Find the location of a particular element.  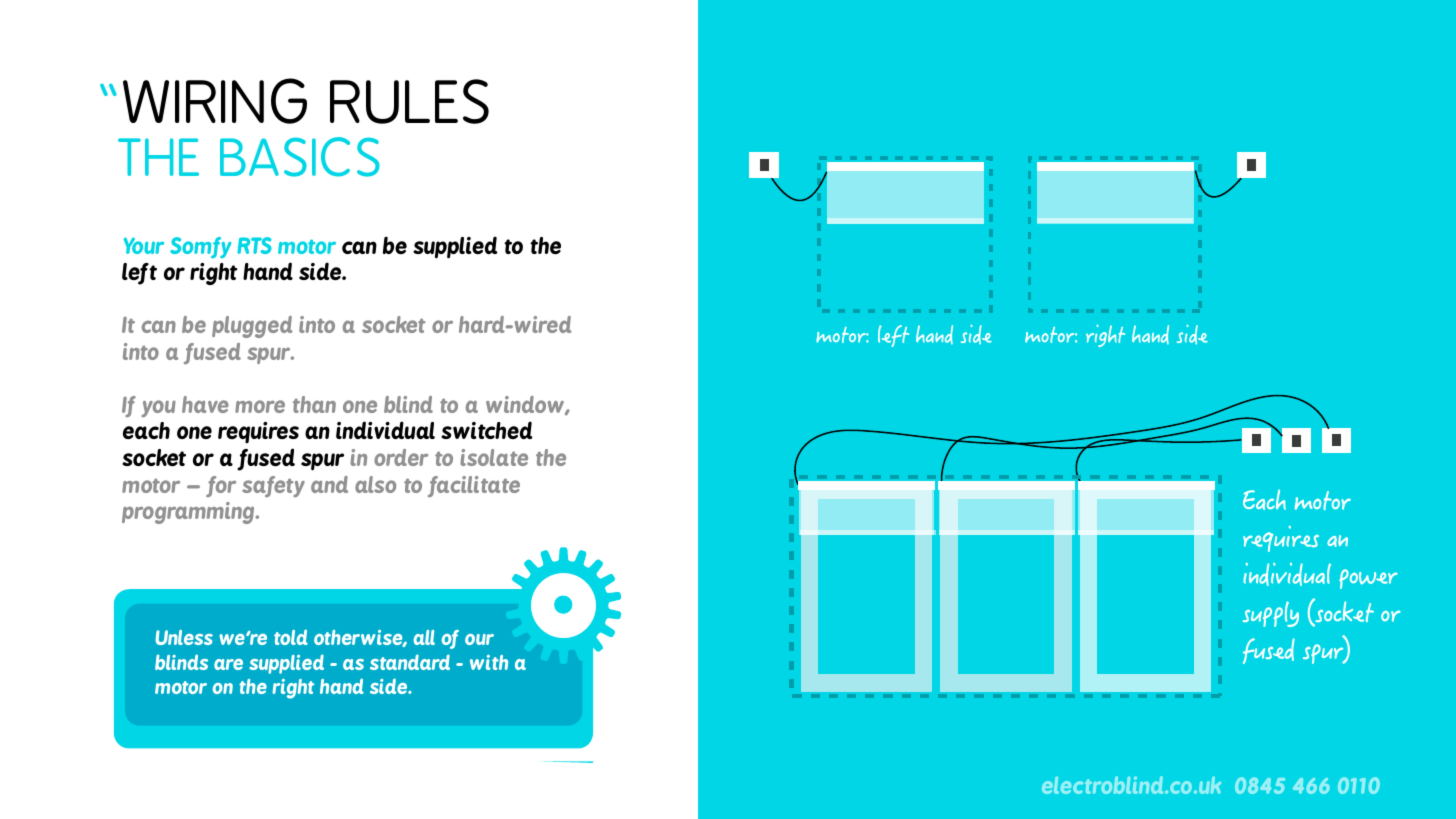

Unless is located at coordinates (184, 637).
